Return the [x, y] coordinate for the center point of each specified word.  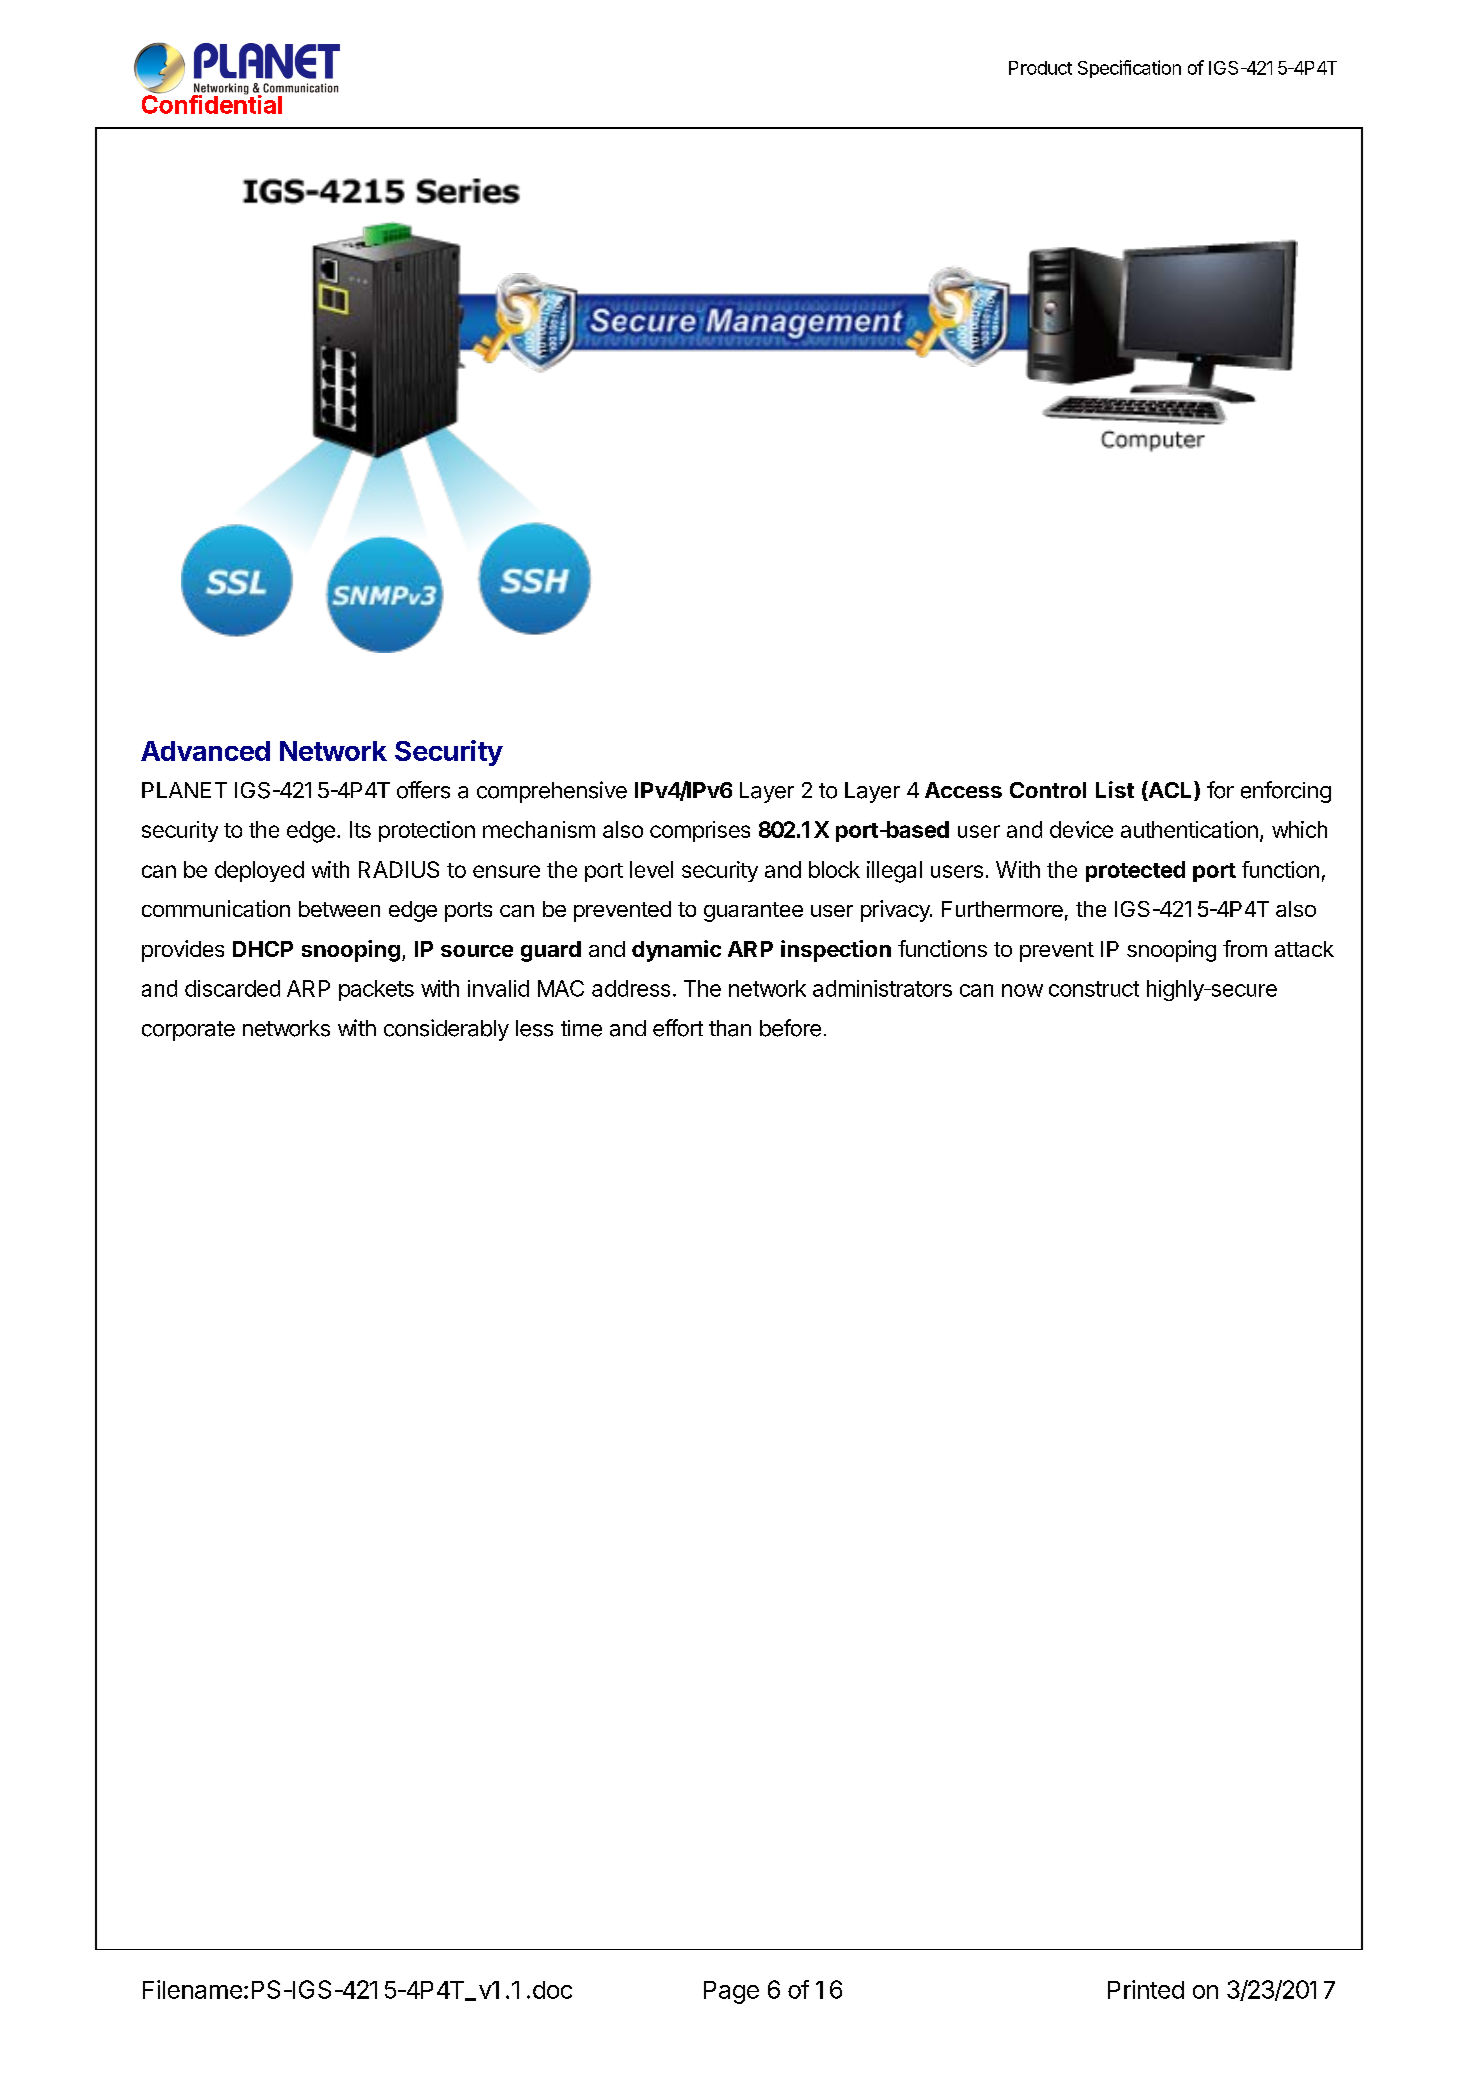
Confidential [212, 103]
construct [1094, 989]
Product [1040, 68]
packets [376, 990]
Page [731, 1992]
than [730, 1028]
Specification [1129, 69]
